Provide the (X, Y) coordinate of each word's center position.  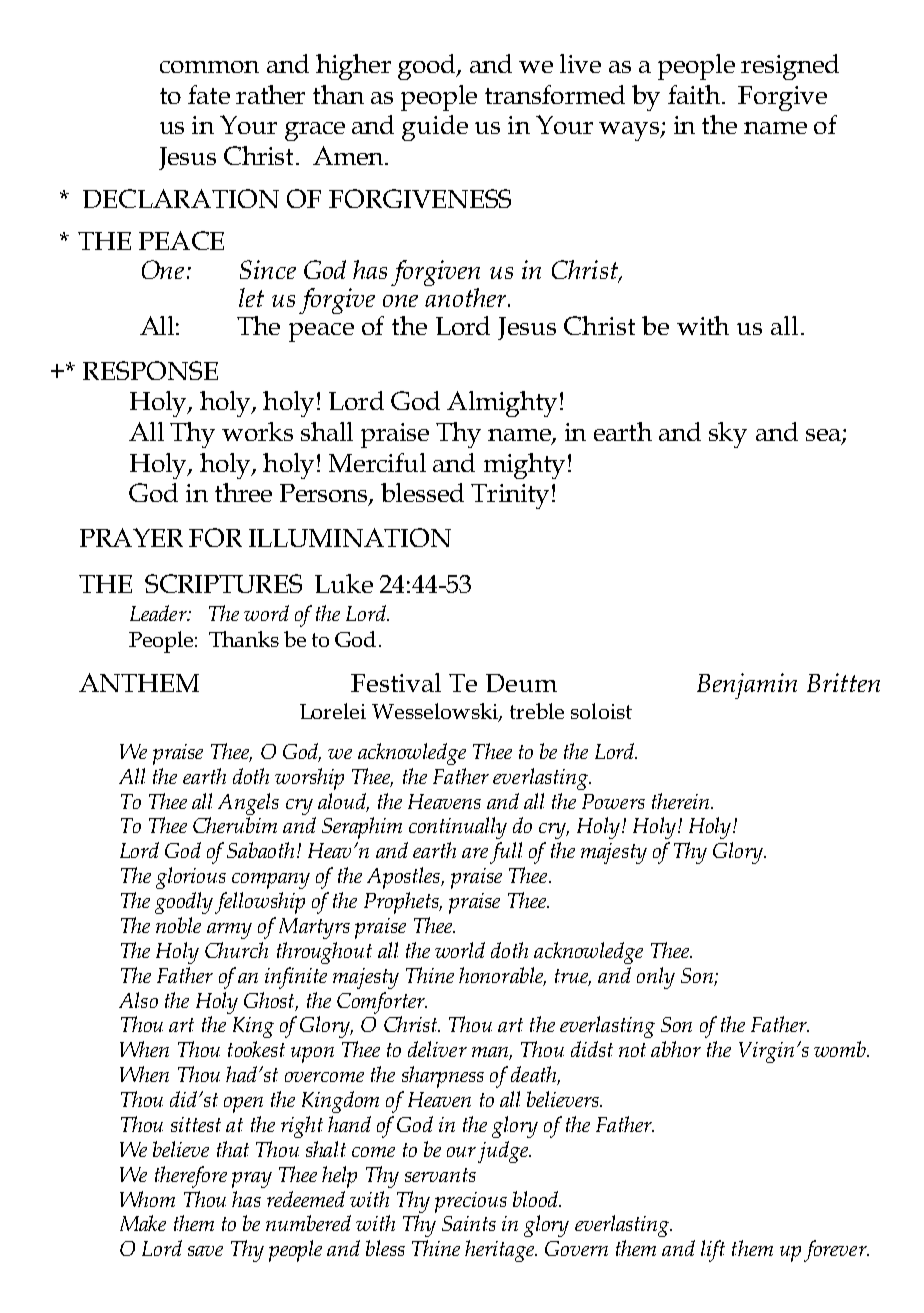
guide (435, 128)
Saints (469, 1223)
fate (209, 94)
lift (713, 1251)
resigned (790, 67)
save (205, 1251)
